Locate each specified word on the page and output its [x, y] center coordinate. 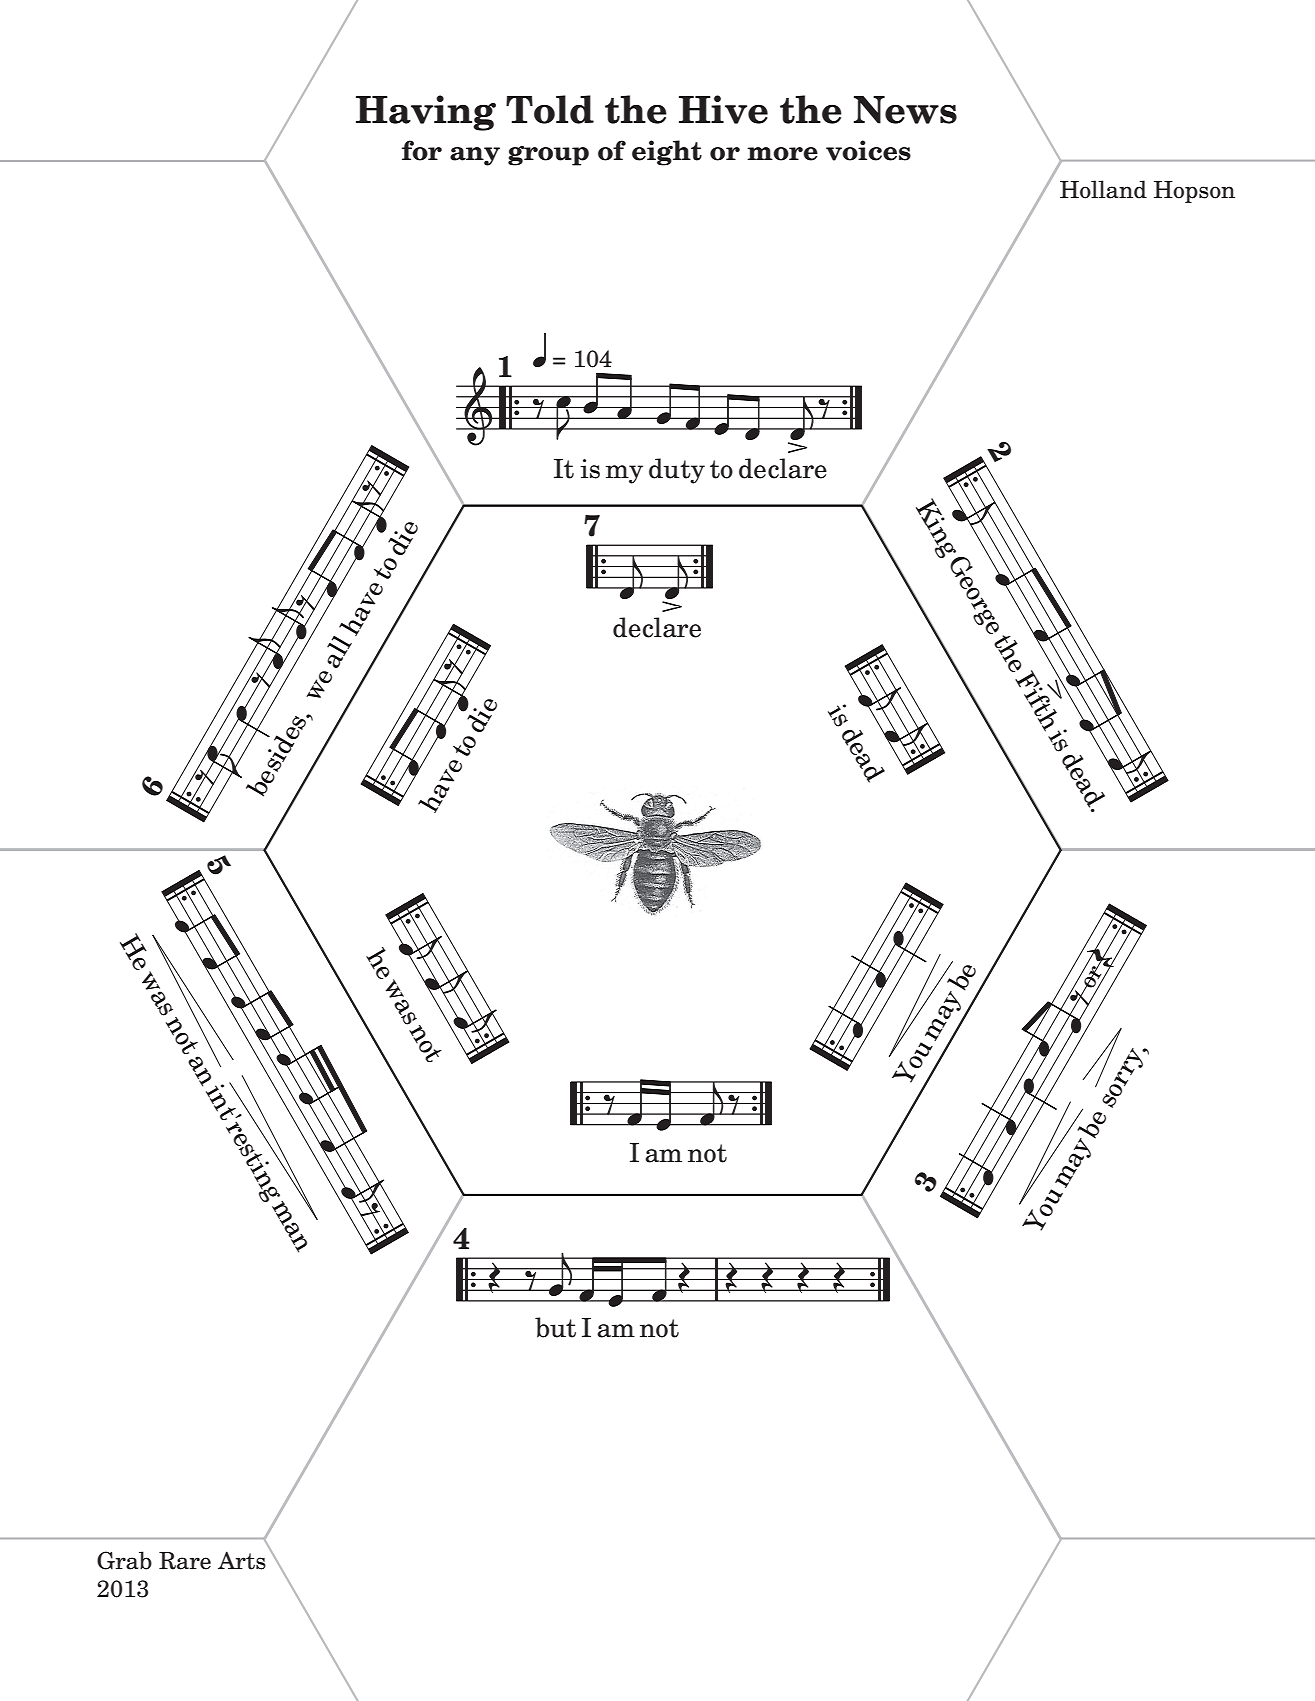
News [905, 110]
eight [667, 153]
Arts [242, 1560]
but [555, 1327]
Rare [185, 1561]
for [422, 150]
